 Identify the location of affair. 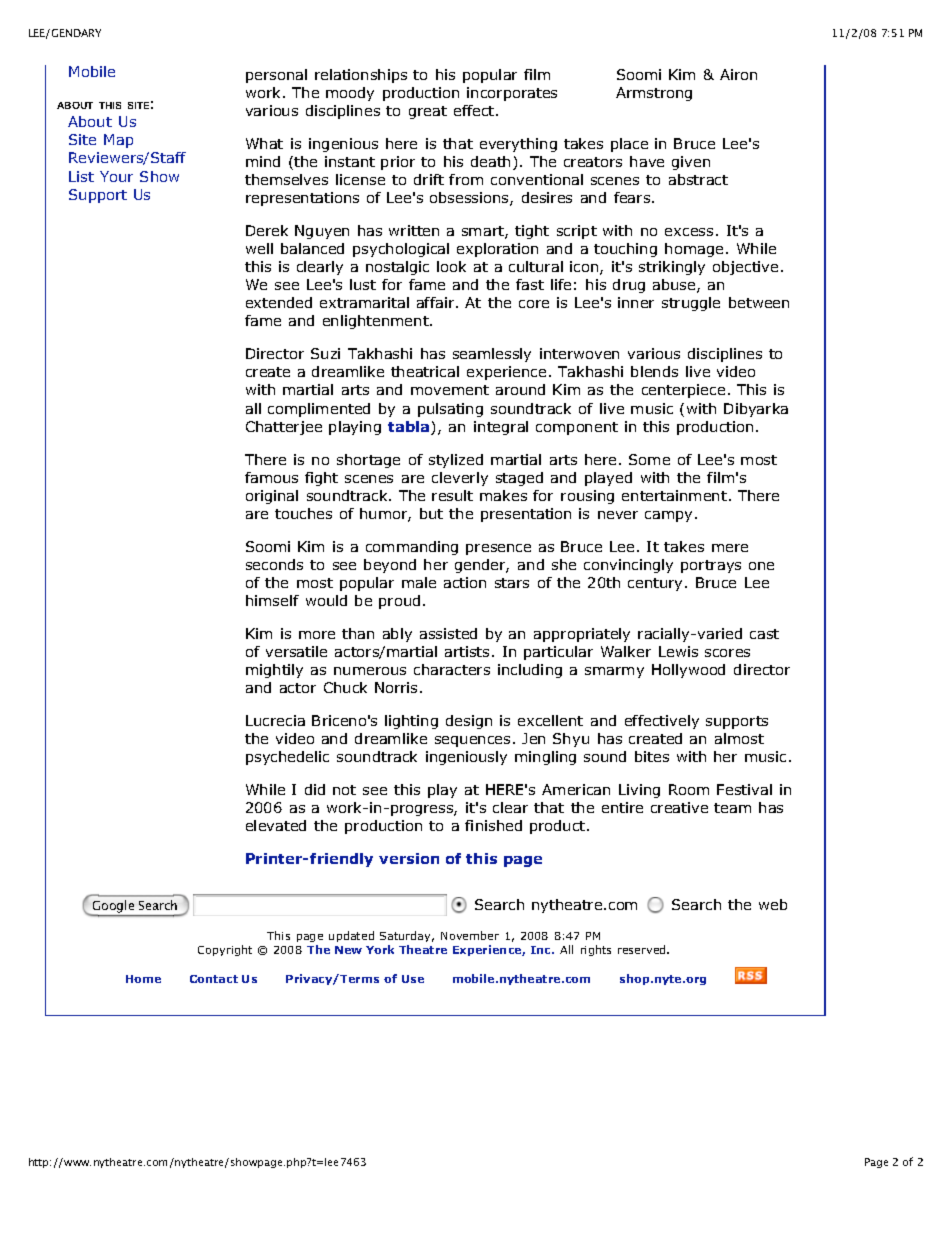
(437, 302).
